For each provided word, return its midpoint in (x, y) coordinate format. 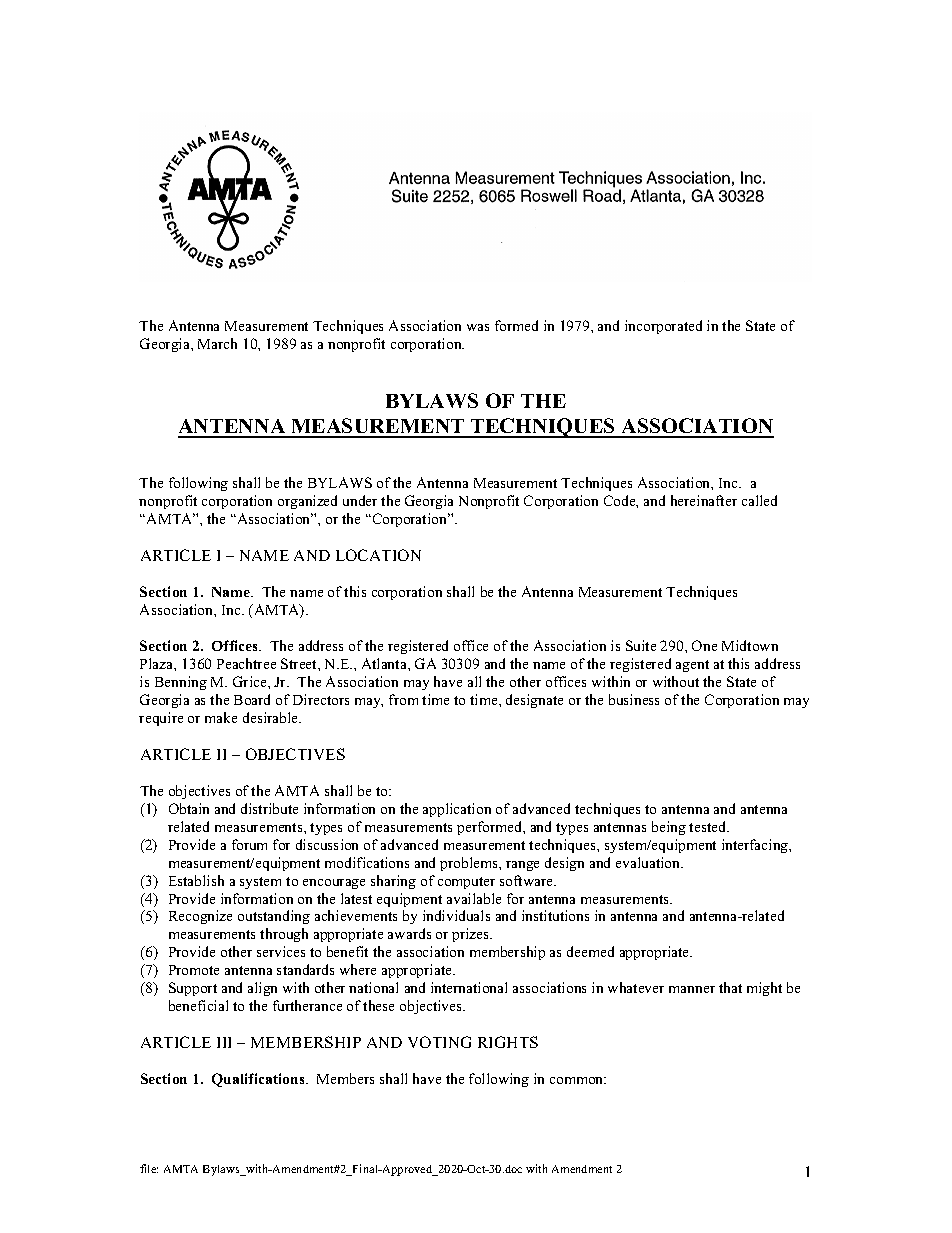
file (149, 1168)
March (217, 343)
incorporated (663, 327)
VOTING (439, 1042)
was (478, 327)
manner (692, 989)
